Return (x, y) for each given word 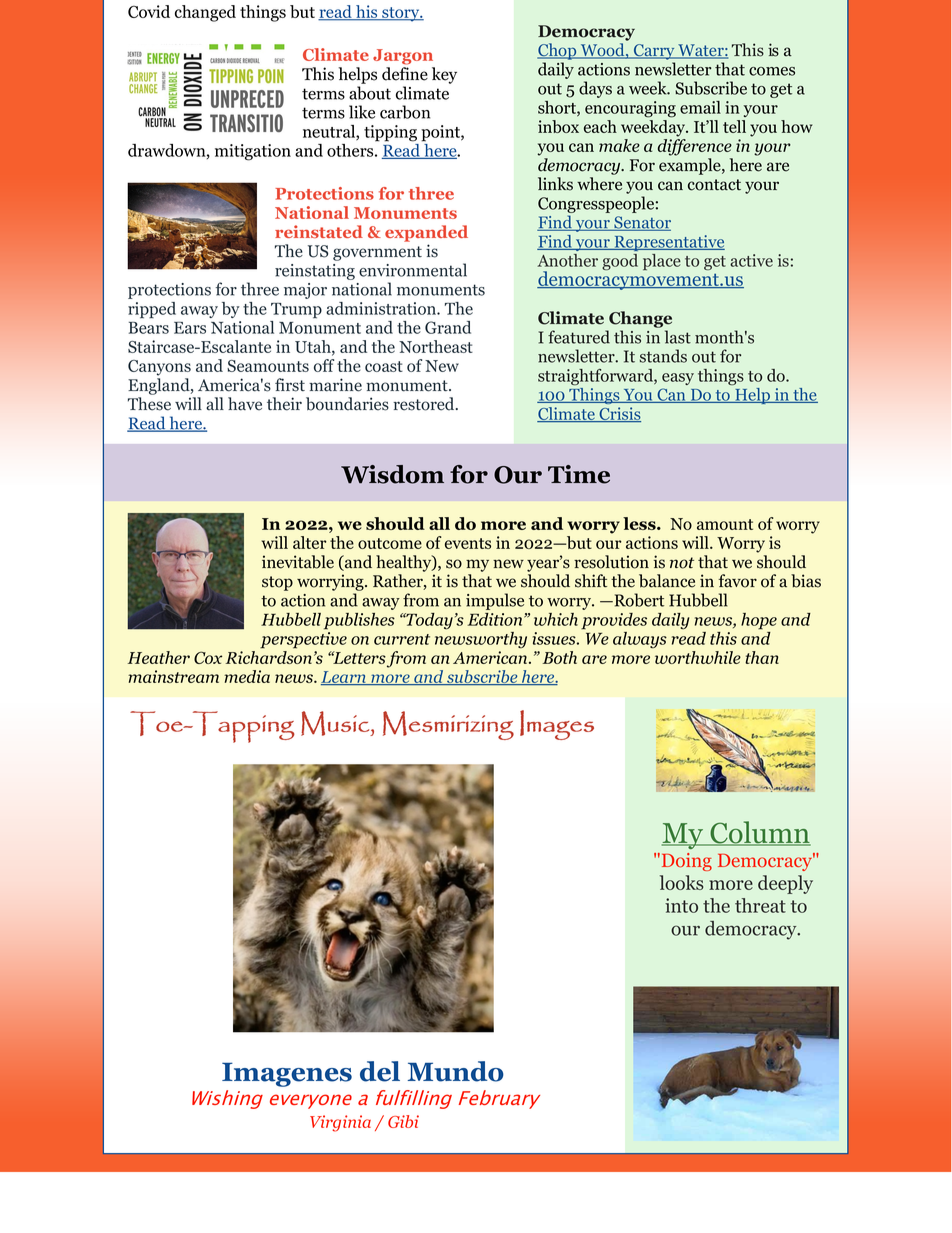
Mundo (456, 1071)
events (468, 543)
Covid (149, 11)
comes (772, 71)
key (444, 75)
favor (737, 581)
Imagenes (287, 1074)
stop (277, 583)
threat (760, 905)
